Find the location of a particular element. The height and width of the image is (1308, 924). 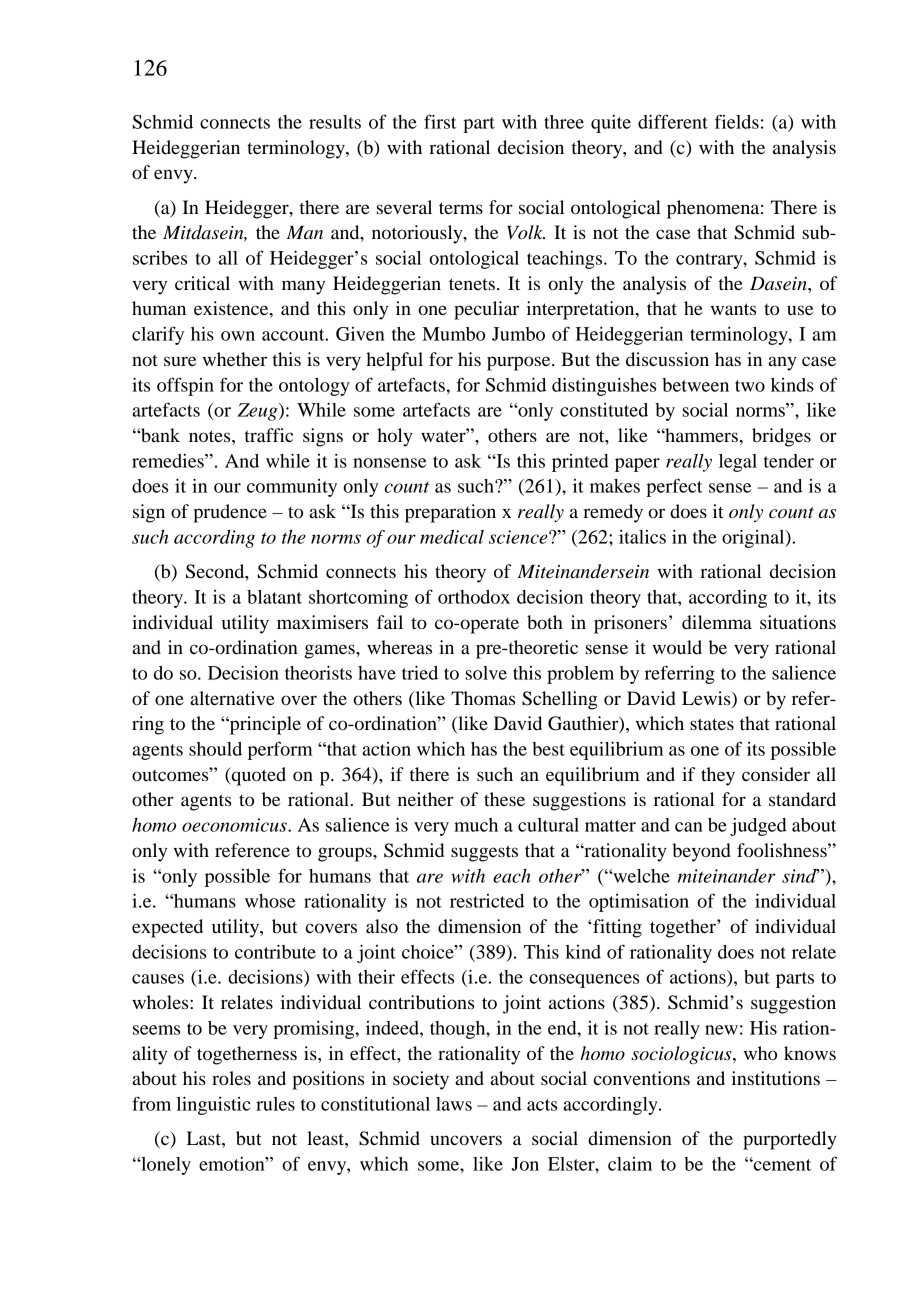

laws is located at coordinates (454, 1104).
